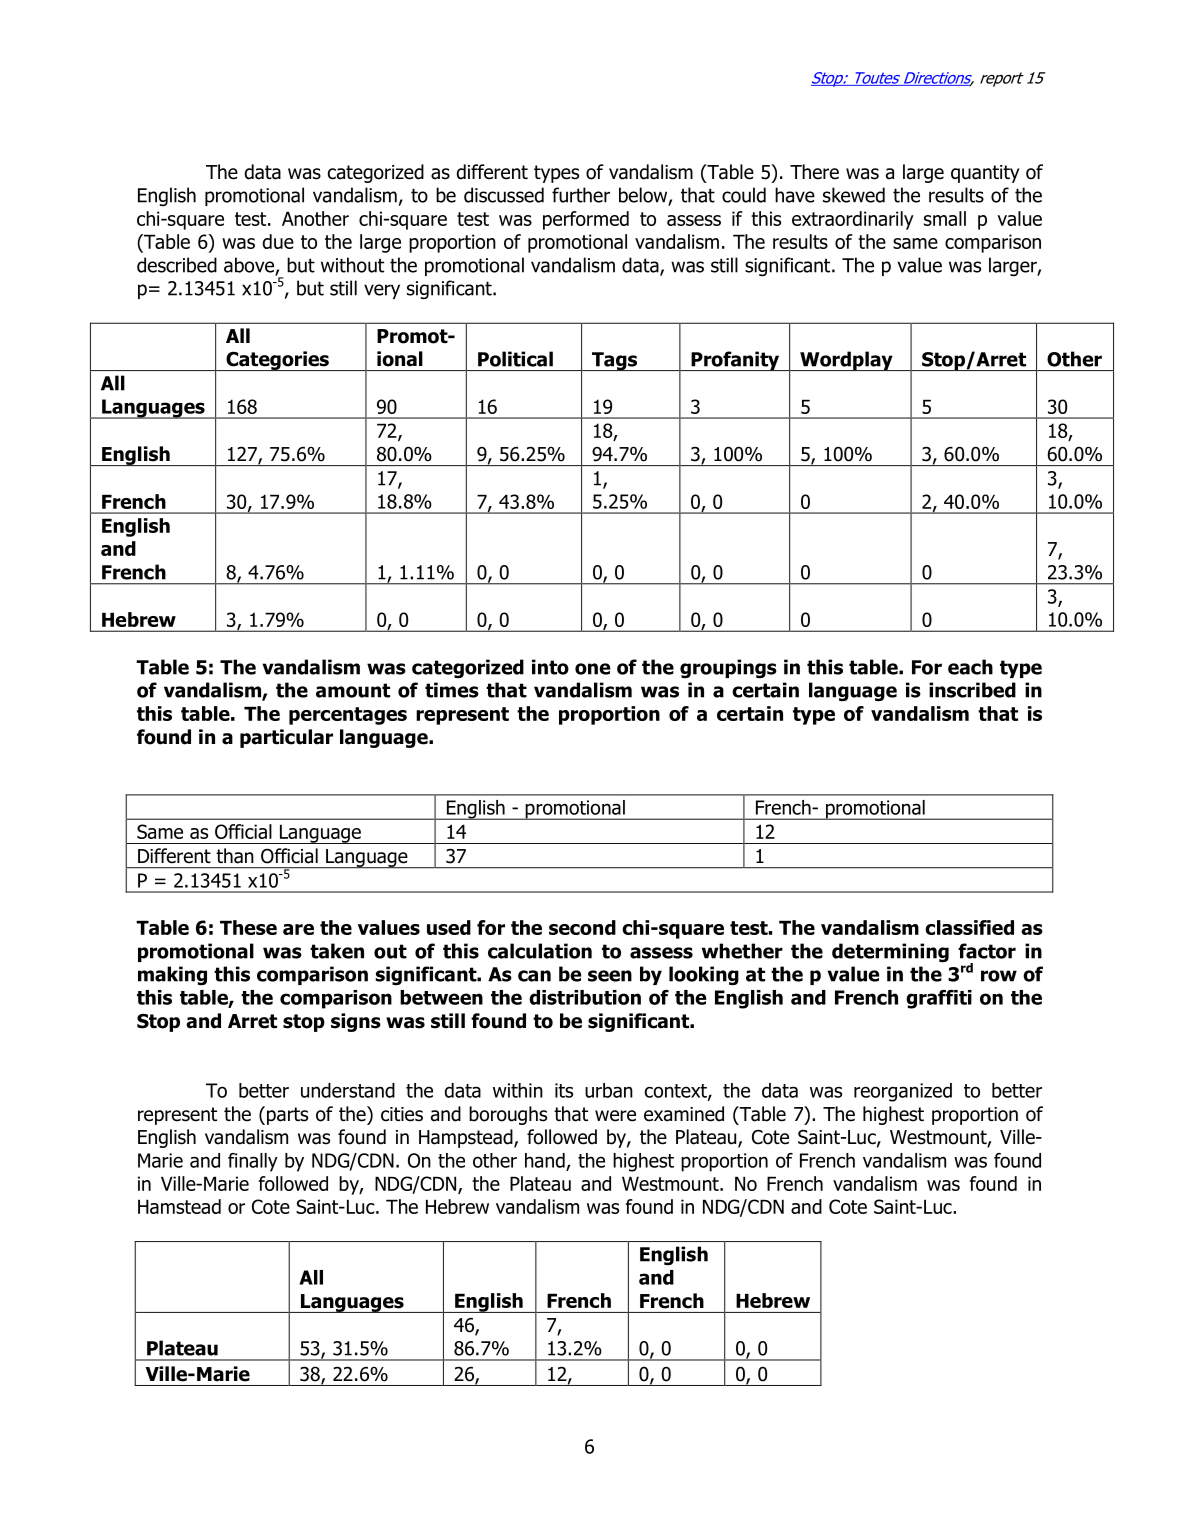 The width and height of the screenshot is (1179, 1526). I want to click on parts, so click(287, 1116).
